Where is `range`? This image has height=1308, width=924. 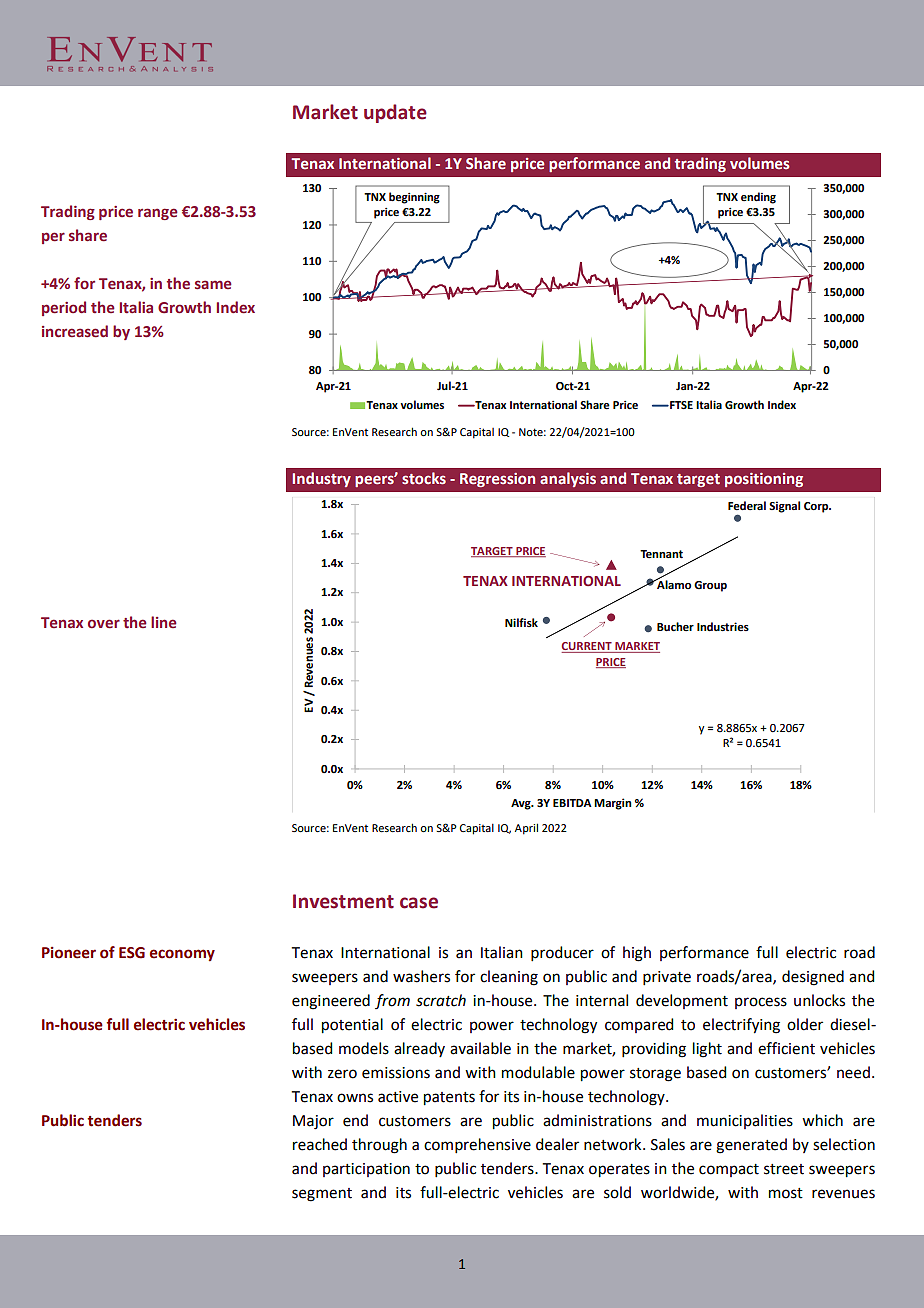
range is located at coordinates (158, 214).
